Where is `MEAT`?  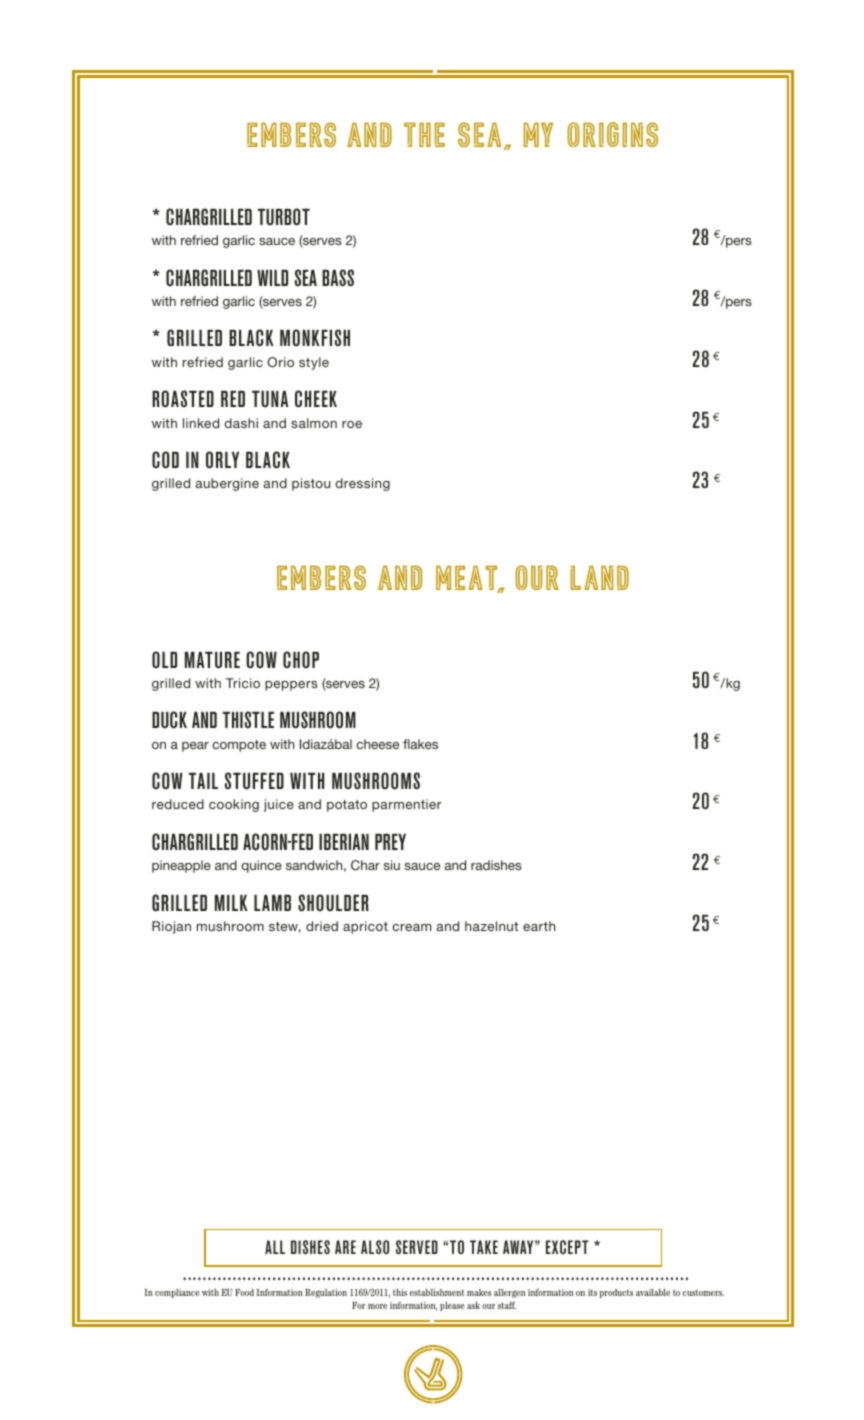
MEAT is located at coordinates (468, 579).
